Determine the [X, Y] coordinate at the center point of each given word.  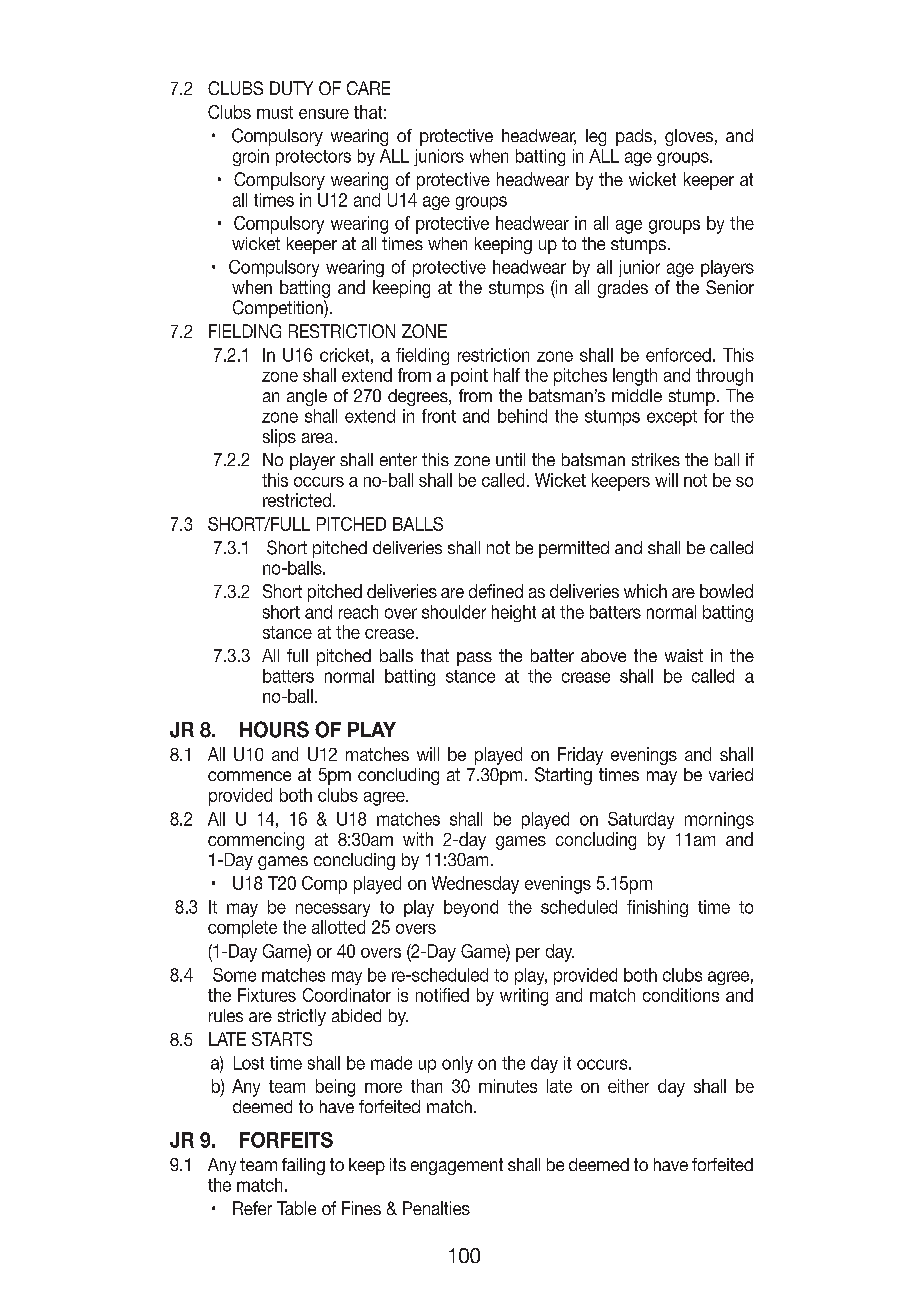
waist [684, 655]
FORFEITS [286, 1140]
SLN [596, 137]
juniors [439, 157]
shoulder [454, 612]
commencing [256, 841]
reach [358, 612]
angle [307, 397]
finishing [657, 908]
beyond [471, 908]
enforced [678, 355]
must [275, 112]
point [469, 377]
